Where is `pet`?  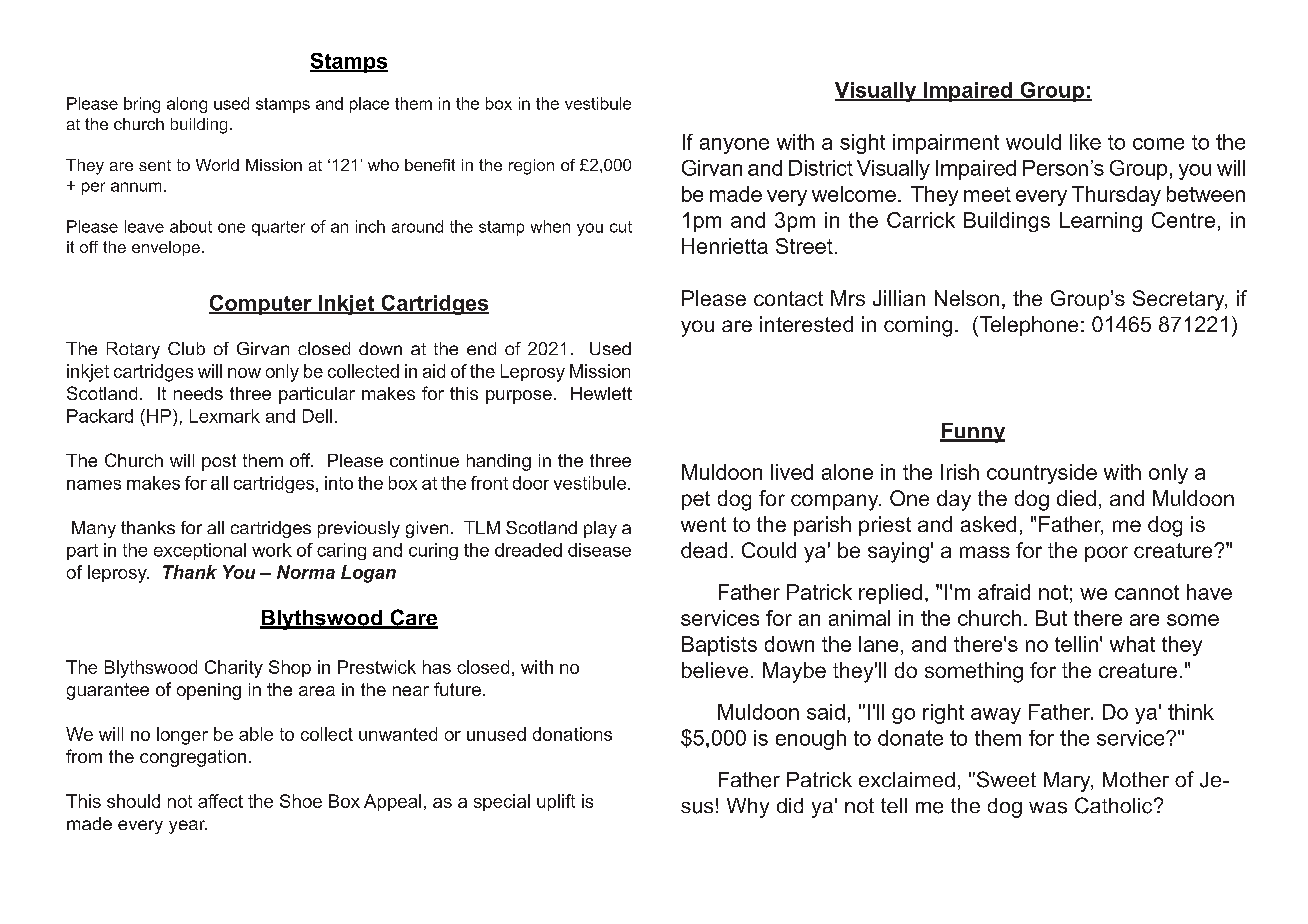 pet is located at coordinates (696, 500).
